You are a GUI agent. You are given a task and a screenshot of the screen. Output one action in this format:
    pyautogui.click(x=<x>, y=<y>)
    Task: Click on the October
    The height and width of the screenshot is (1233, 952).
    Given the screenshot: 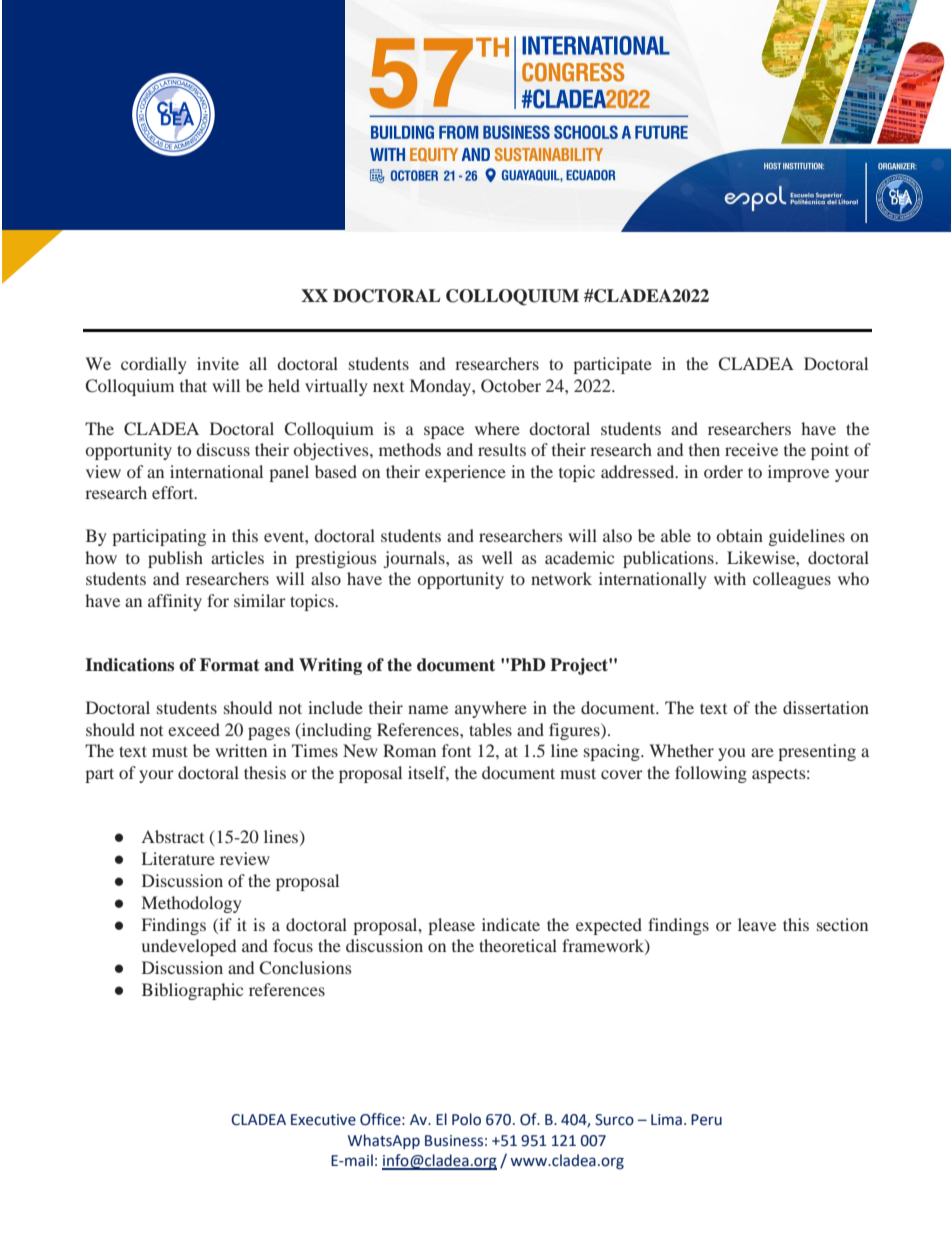 What is the action you would take?
    pyautogui.click(x=511, y=386)
